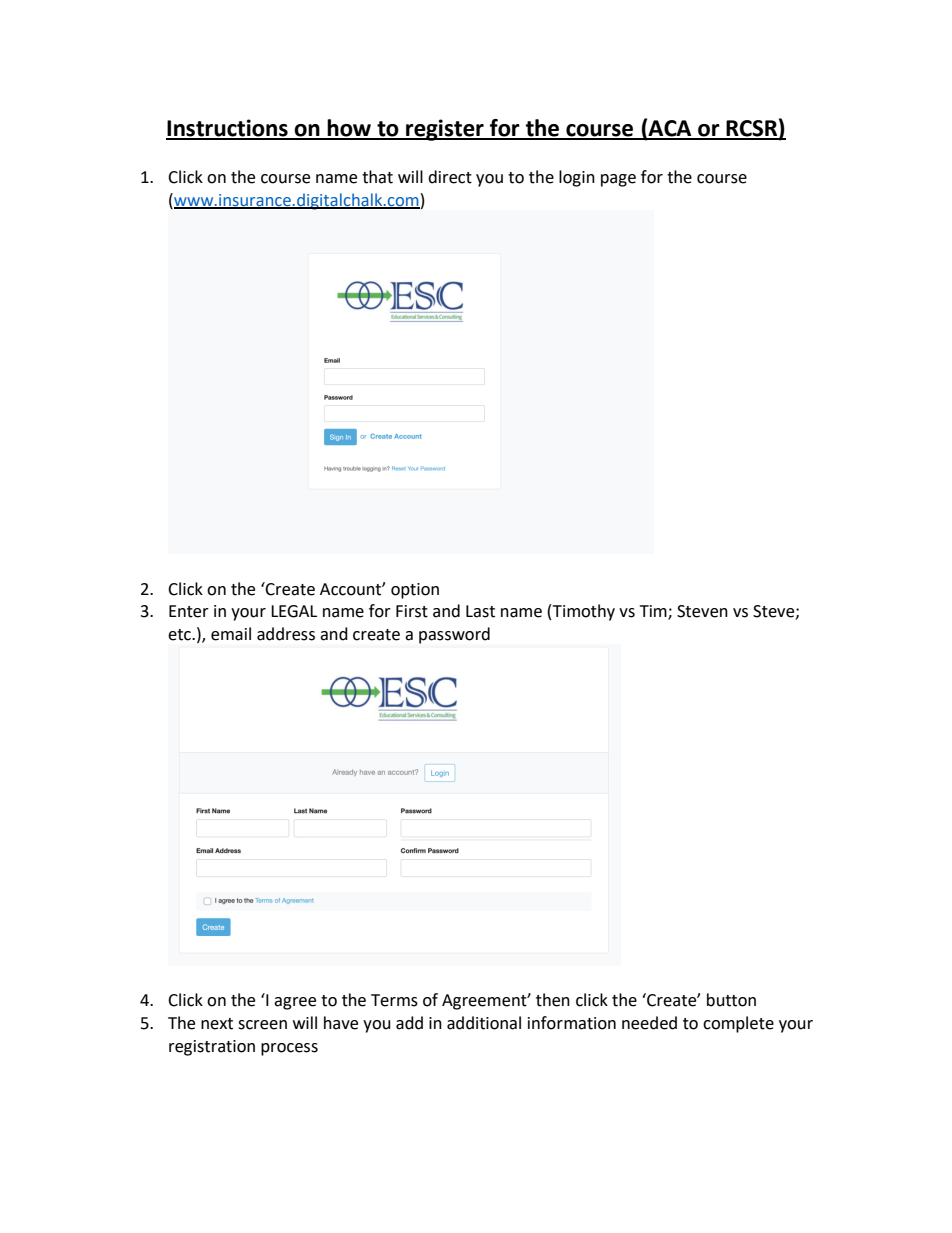 The image size is (952, 1233). I want to click on direct, so click(450, 177).
